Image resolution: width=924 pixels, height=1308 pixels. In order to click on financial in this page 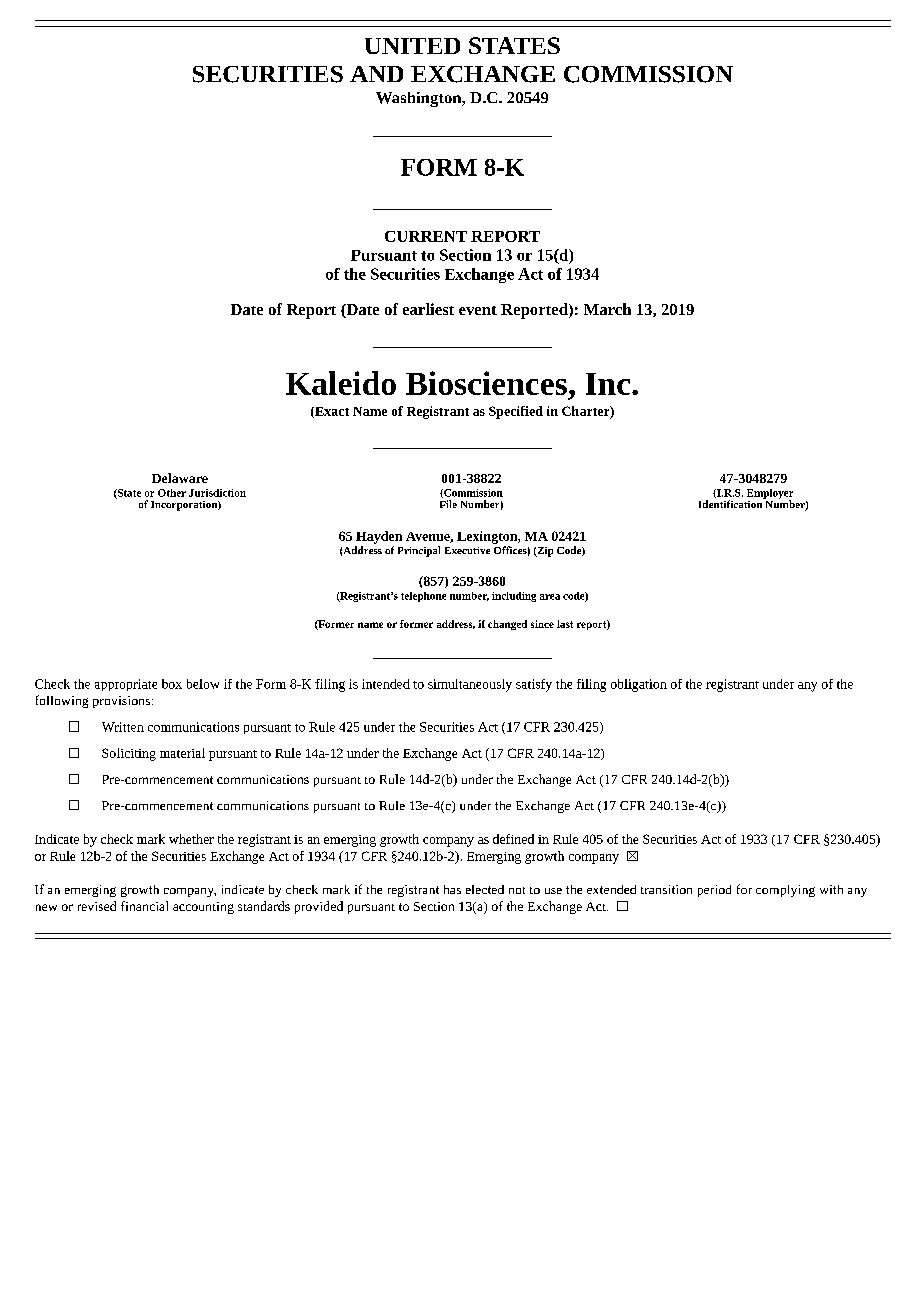, I will do `click(144, 906)`.
